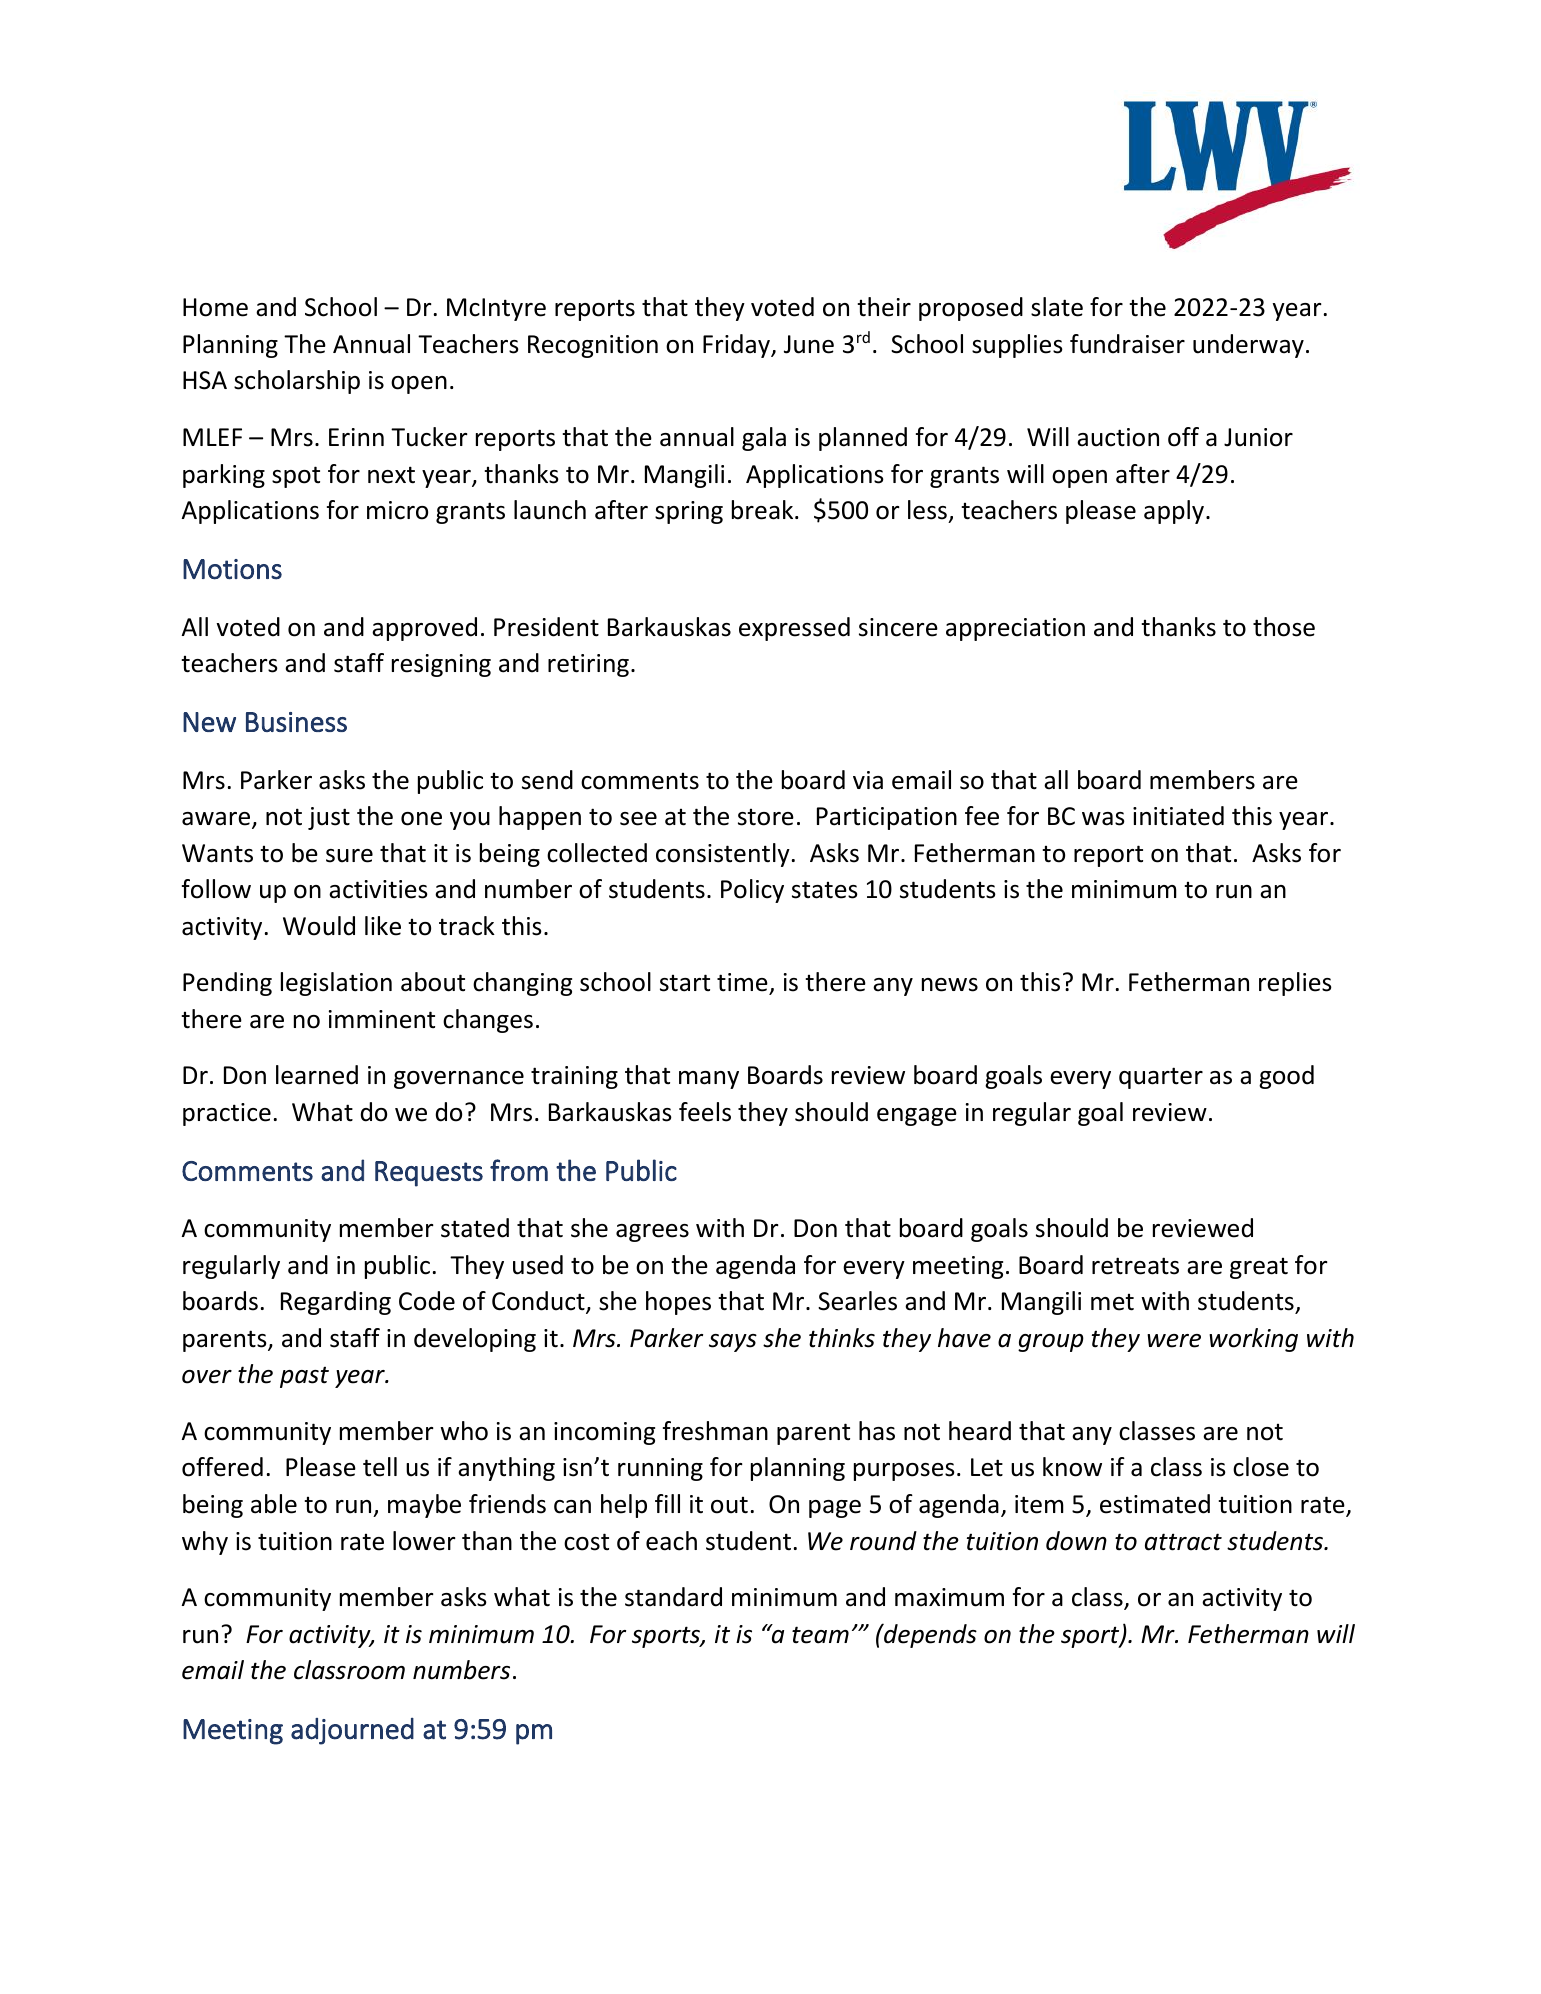 Image resolution: width=1541 pixels, height=1994 pixels. What do you see at coordinates (766, 817) in the screenshot?
I see `store` at bounding box center [766, 817].
